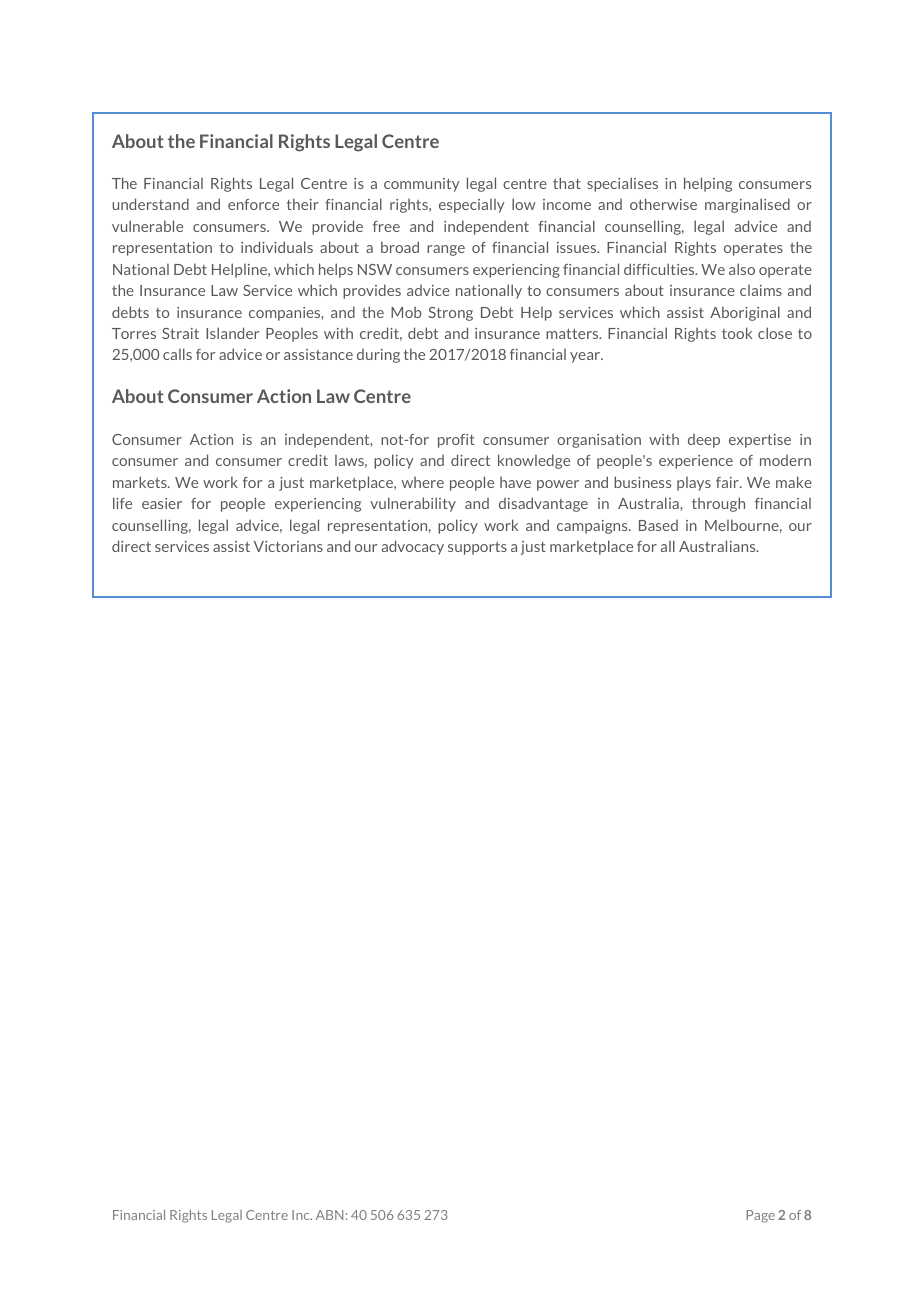 This document has height=1308, width=924. Describe the element at coordinates (477, 548) in the document. I see `supports` at that location.
